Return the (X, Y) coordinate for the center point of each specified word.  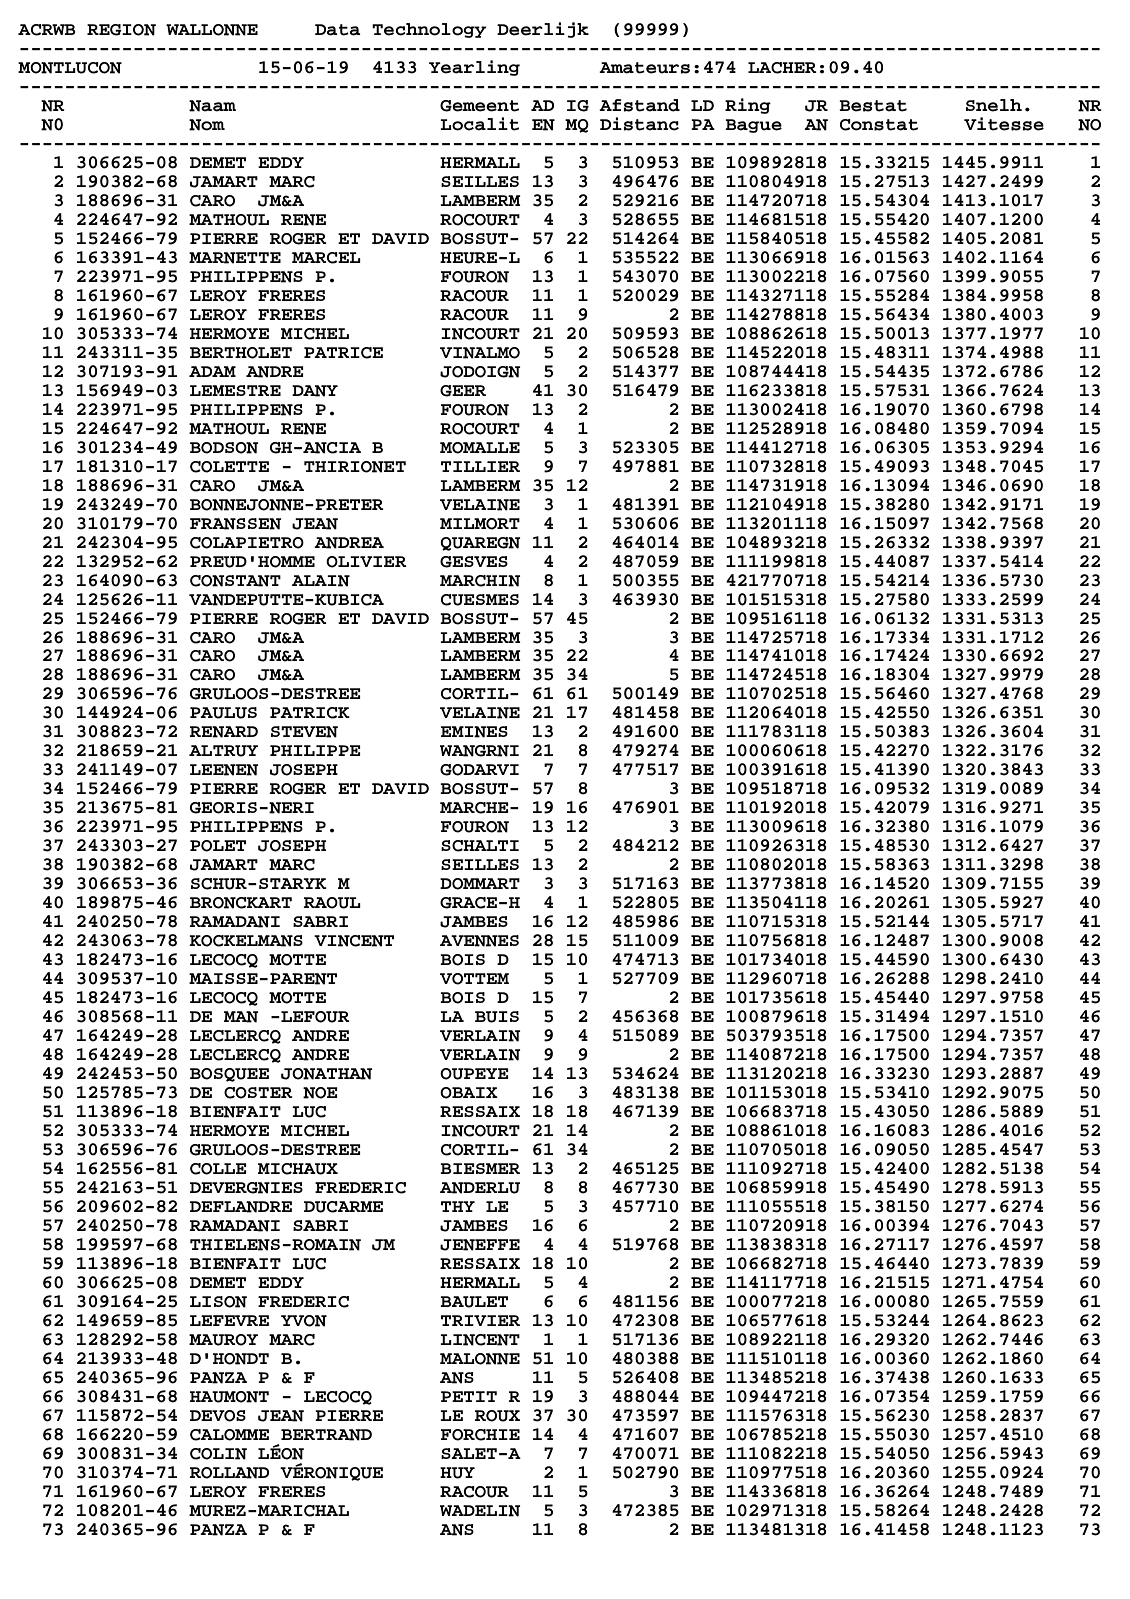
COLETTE (229, 467)
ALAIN (321, 581)
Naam (212, 106)
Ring (748, 106)
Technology (429, 30)
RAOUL (332, 903)
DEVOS (218, 1416)
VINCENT (354, 941)
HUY (457, 1473)
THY (458, 1206)
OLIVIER (366, 562)
